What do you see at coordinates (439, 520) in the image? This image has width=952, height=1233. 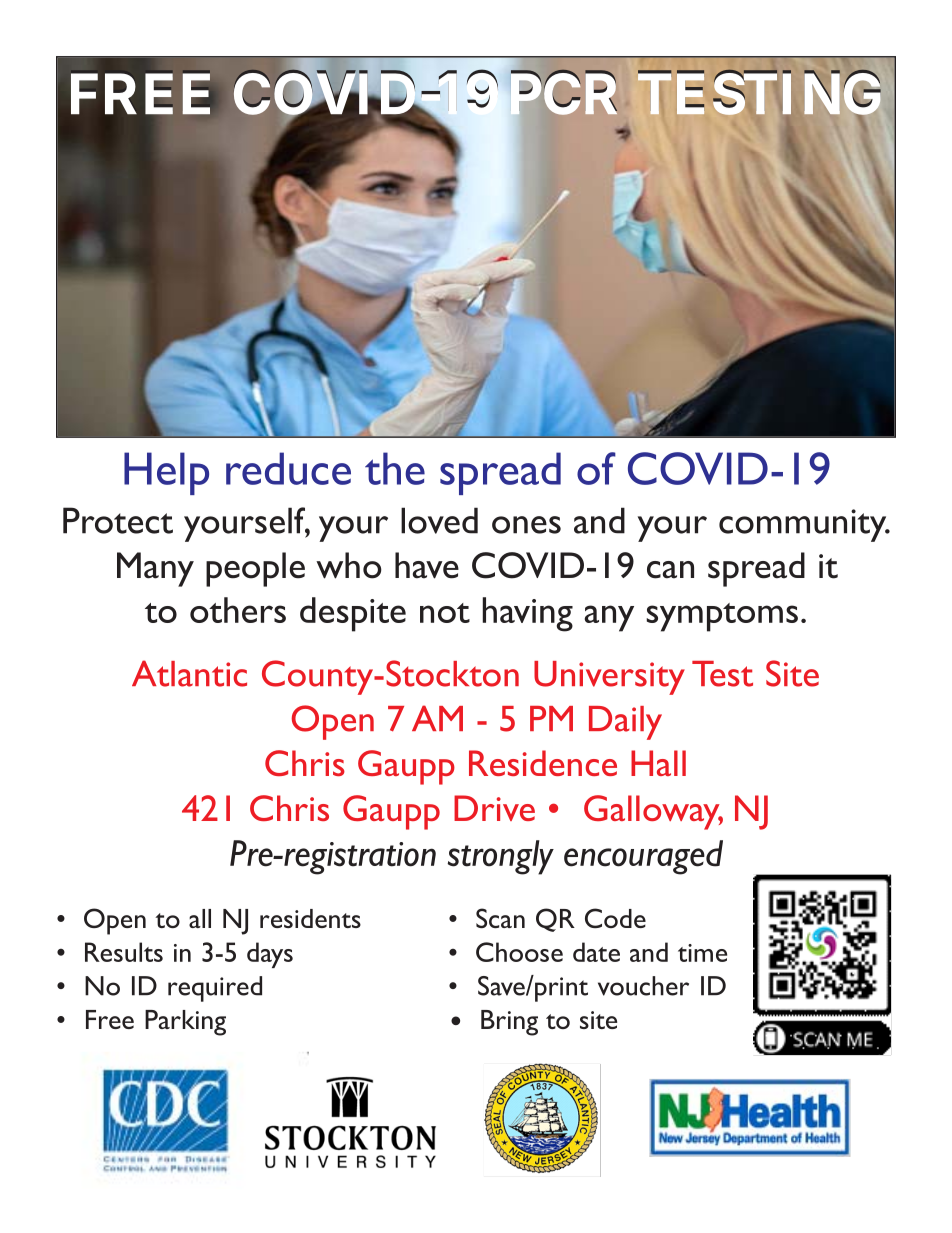 I see `loved` at bounding box center [439, 520].
